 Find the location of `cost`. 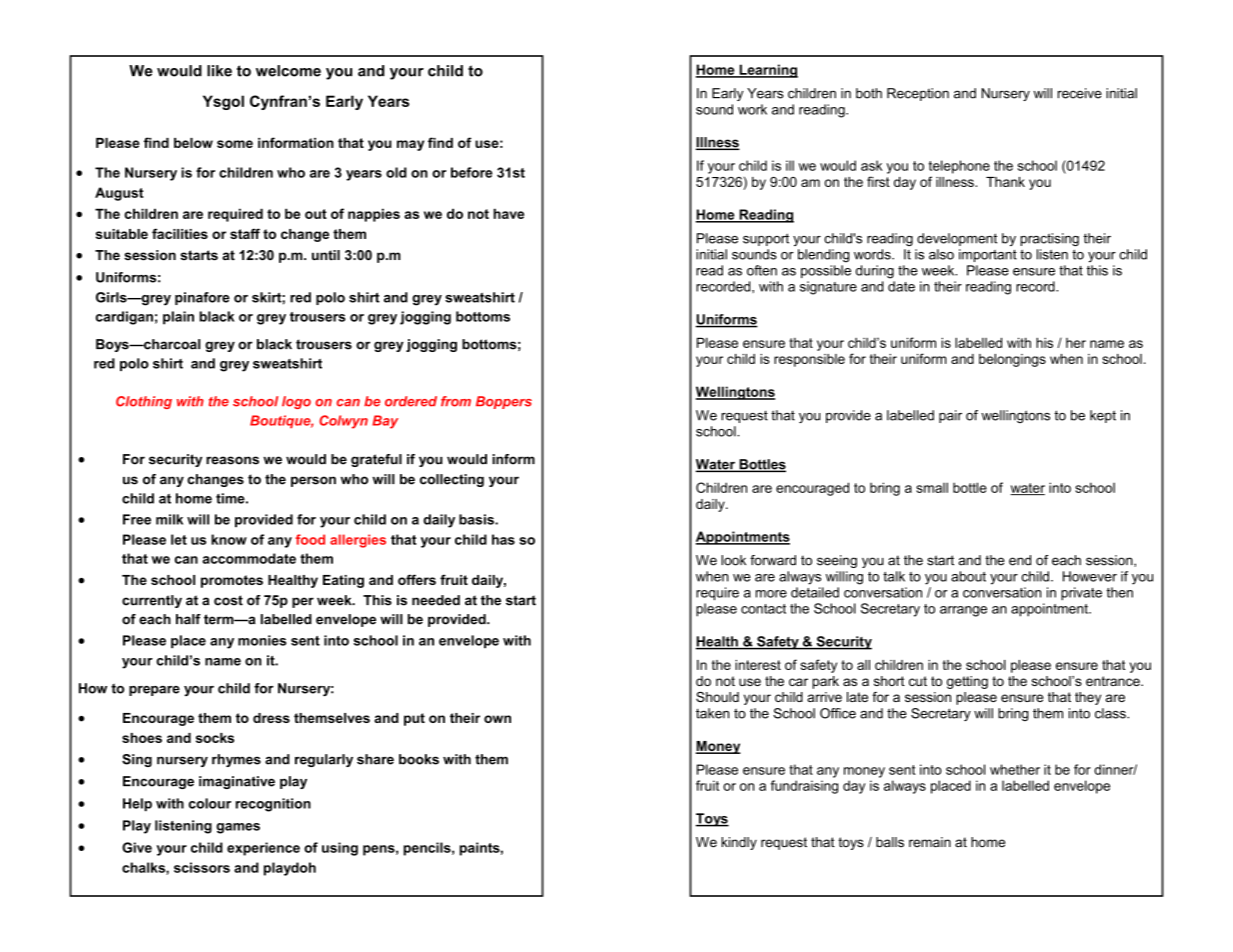

cost is located at coordinates (228, 600).
